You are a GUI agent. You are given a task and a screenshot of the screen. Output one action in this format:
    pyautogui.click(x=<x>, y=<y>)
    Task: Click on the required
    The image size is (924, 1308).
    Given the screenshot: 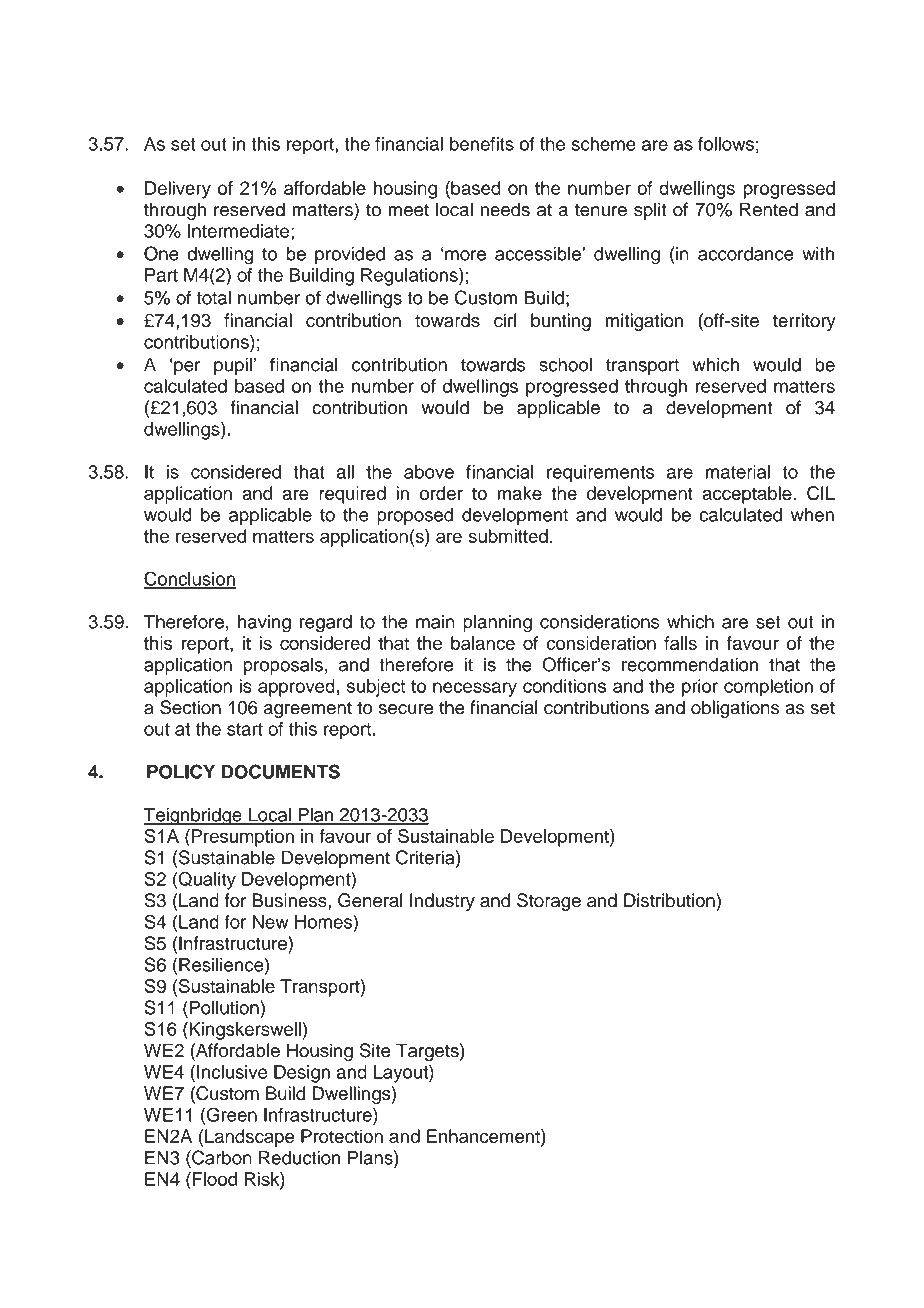 What is the action you would take?
    pyautogui.click(x=352, y=495)
